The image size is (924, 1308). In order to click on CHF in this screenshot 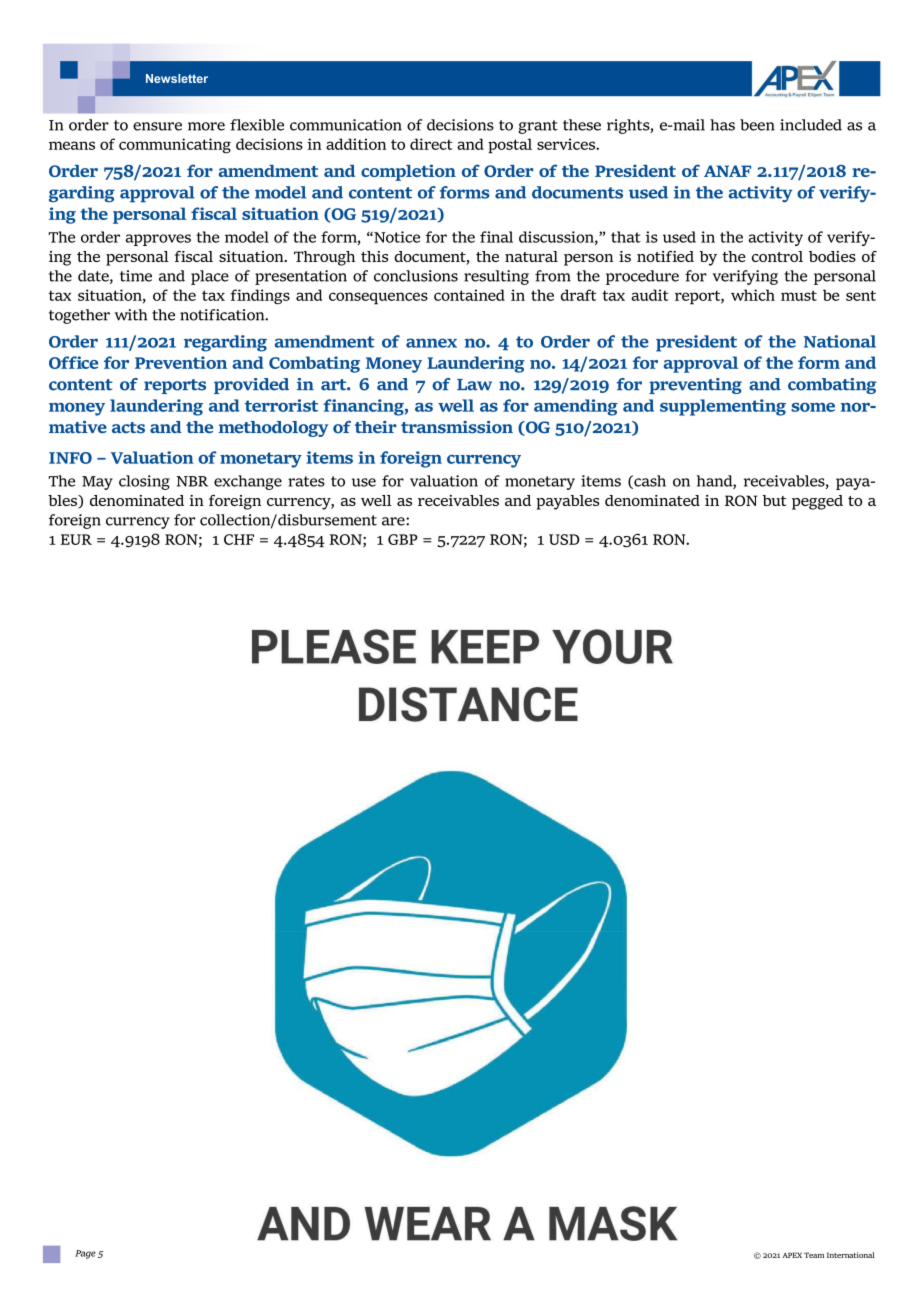, I will do `click(239, 539)`.
